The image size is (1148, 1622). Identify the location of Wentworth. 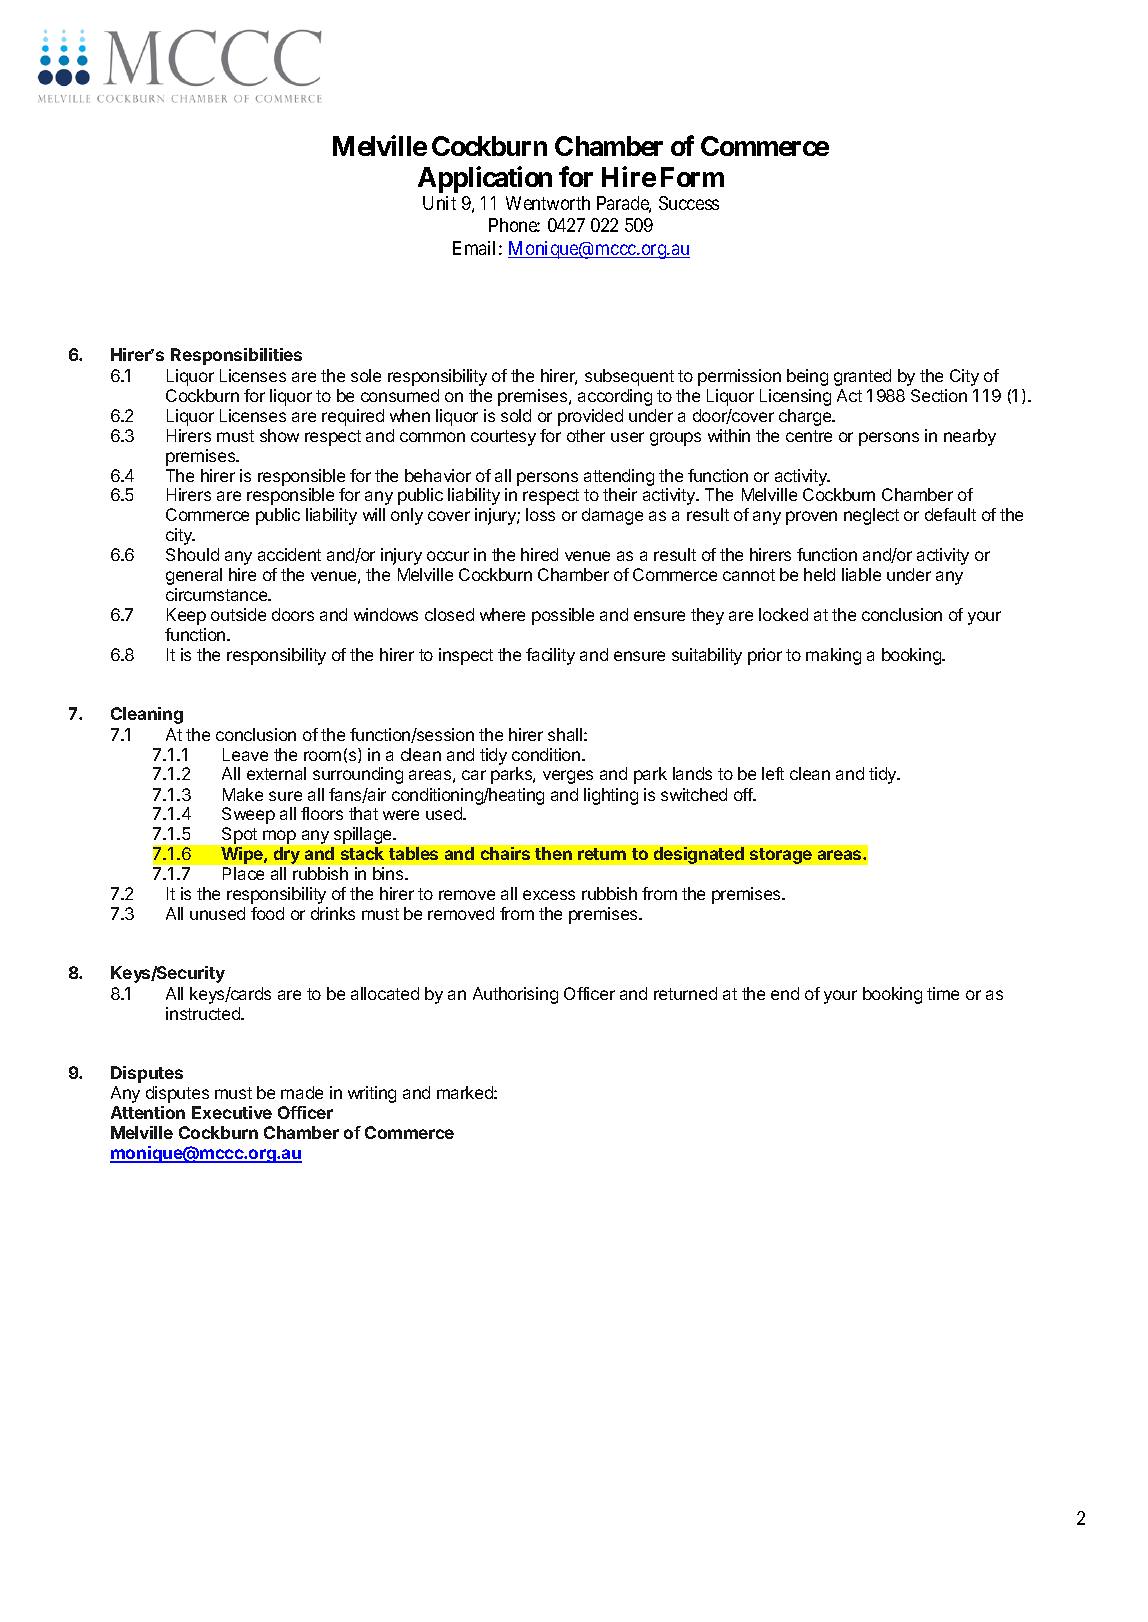
(548, 203).
